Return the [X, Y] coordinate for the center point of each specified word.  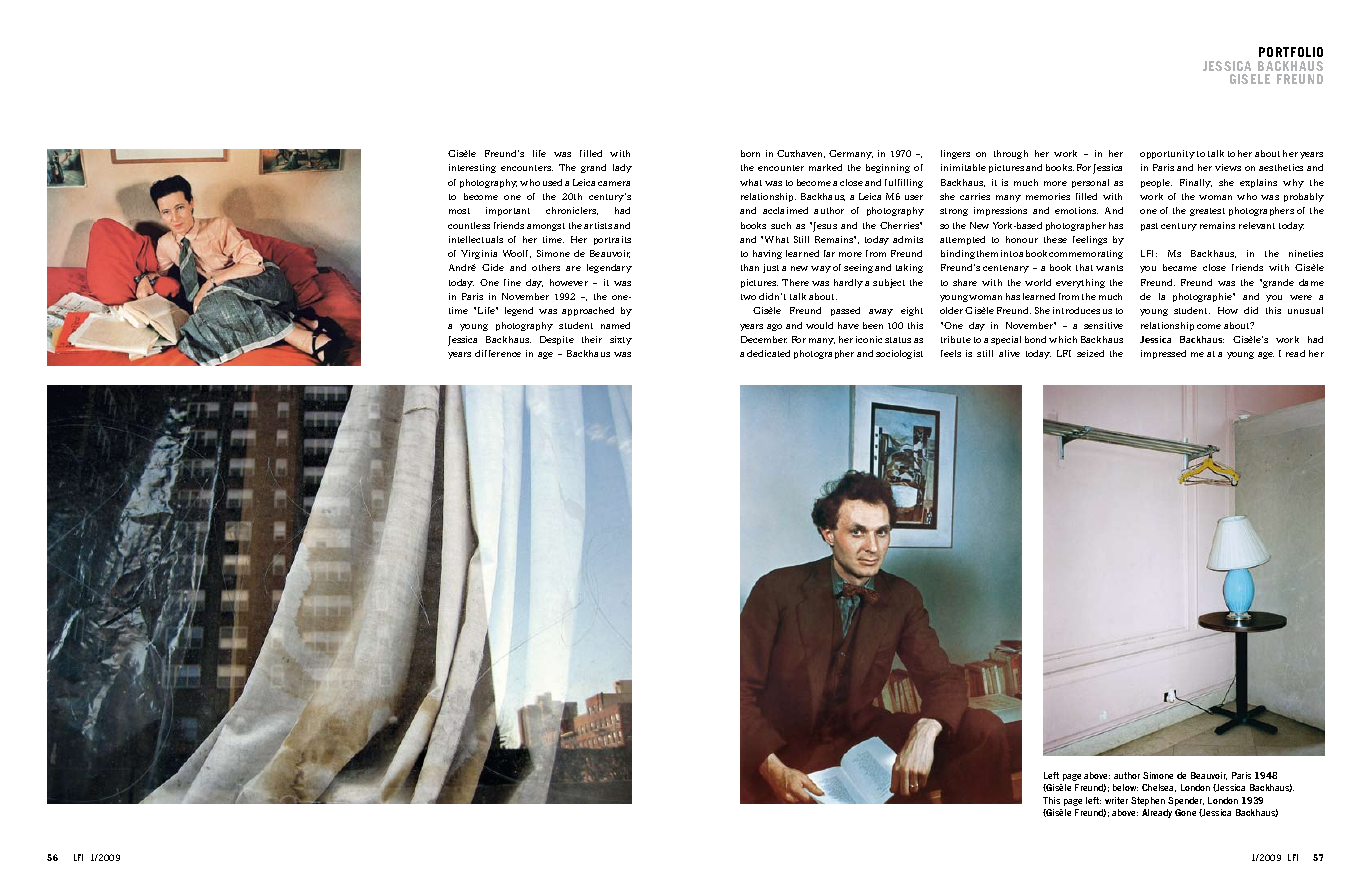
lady [622, 168]
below [1125, 787]
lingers [955, 154]
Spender [1186, 801]
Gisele [1250, 79]
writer [1116, 800]
